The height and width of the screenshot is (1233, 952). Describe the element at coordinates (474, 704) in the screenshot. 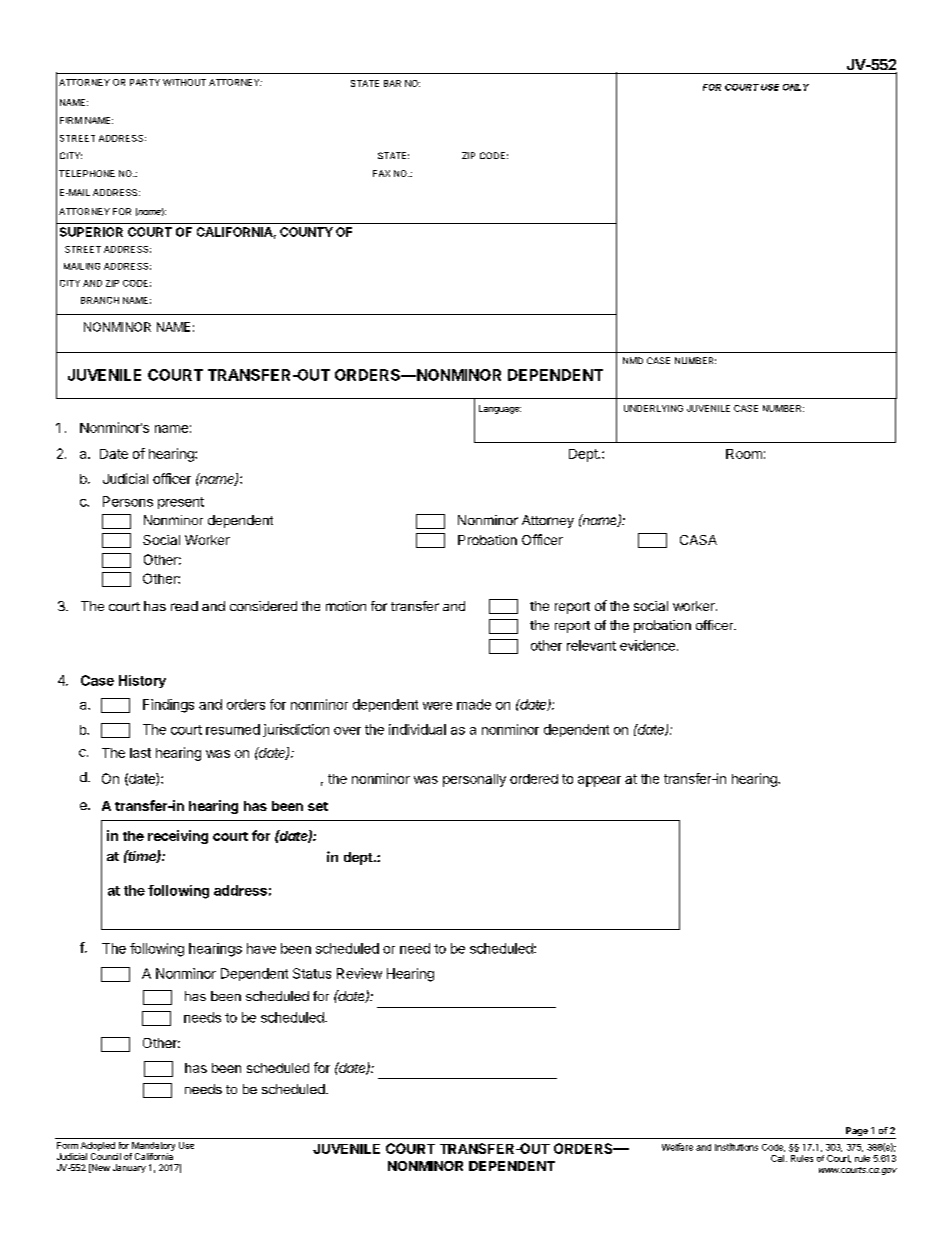

I see `made` at that location.
